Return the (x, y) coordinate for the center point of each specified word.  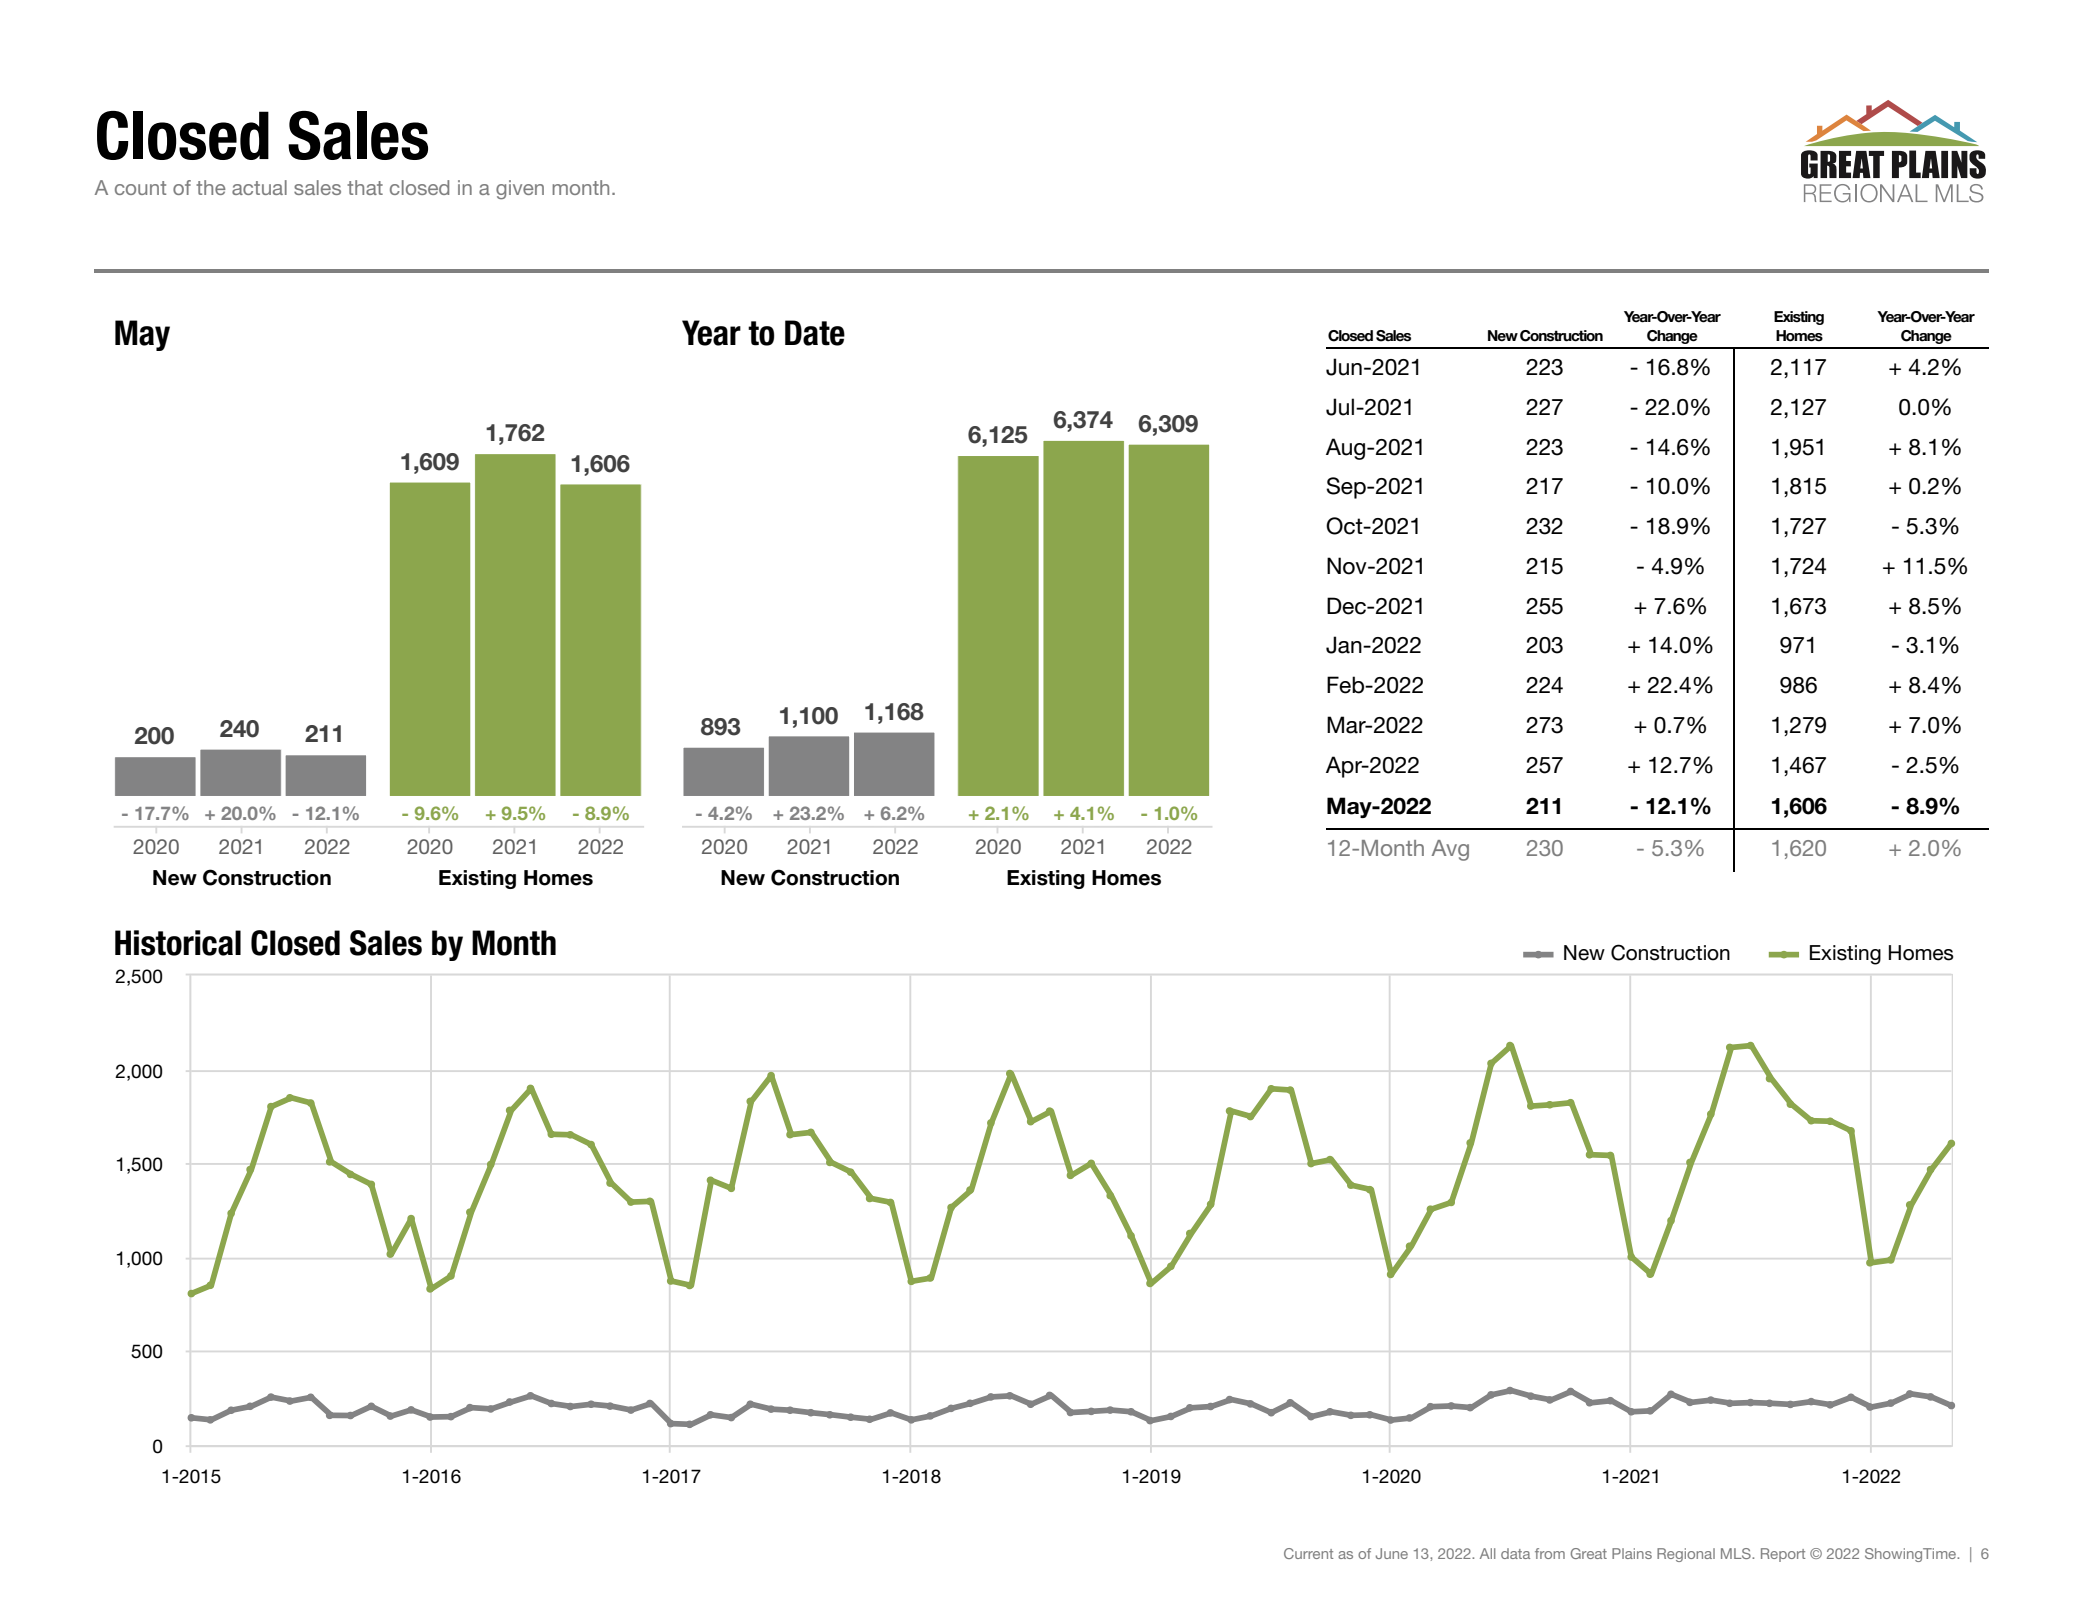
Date (815, 333)
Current (1308, 1553)
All (1487, 1553)
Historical (178, 943)
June (1392, 1553)
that (365, 187)
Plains (1632, 1553)
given (520, 190)
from (1550, 1553)
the (211, 187)
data (1515, 1553)
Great (1589, 1553)
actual (259, 187)
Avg (1450, 850)
